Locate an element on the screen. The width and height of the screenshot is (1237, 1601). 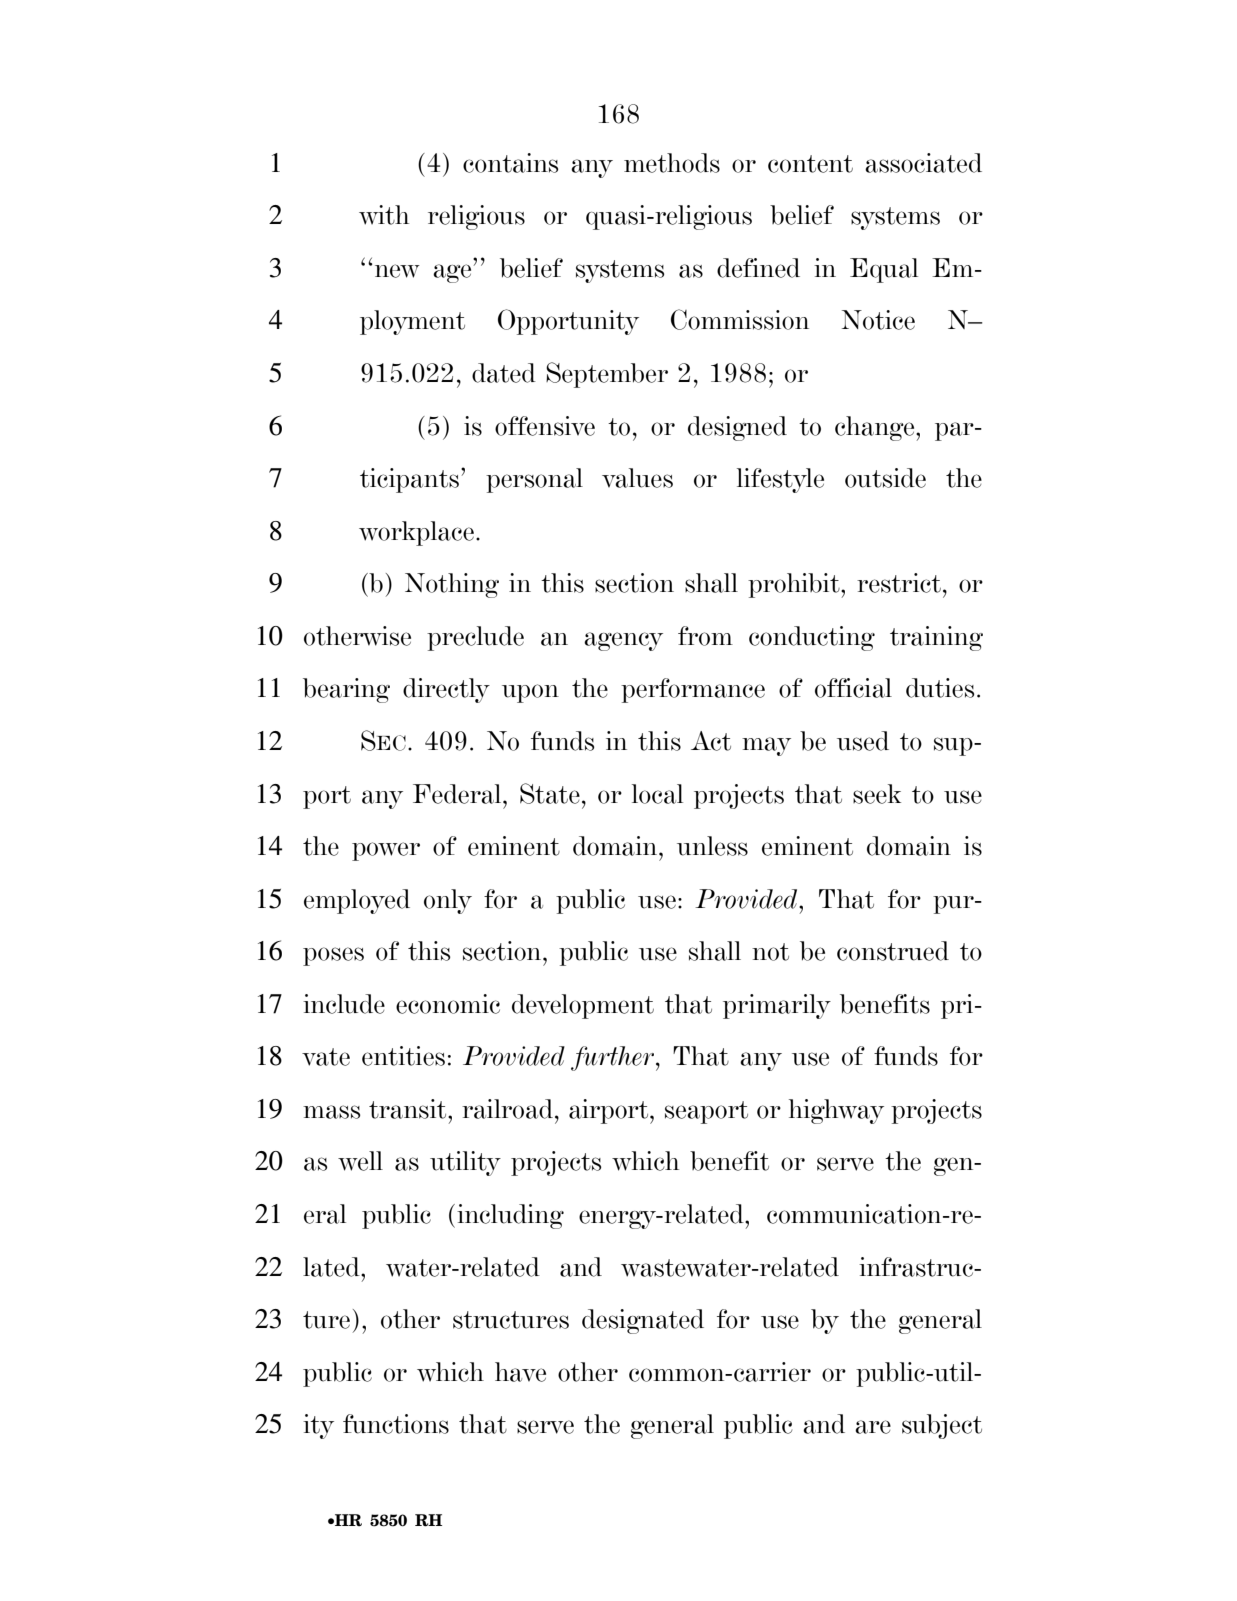
designated is located at coordinates (643, 1321).
